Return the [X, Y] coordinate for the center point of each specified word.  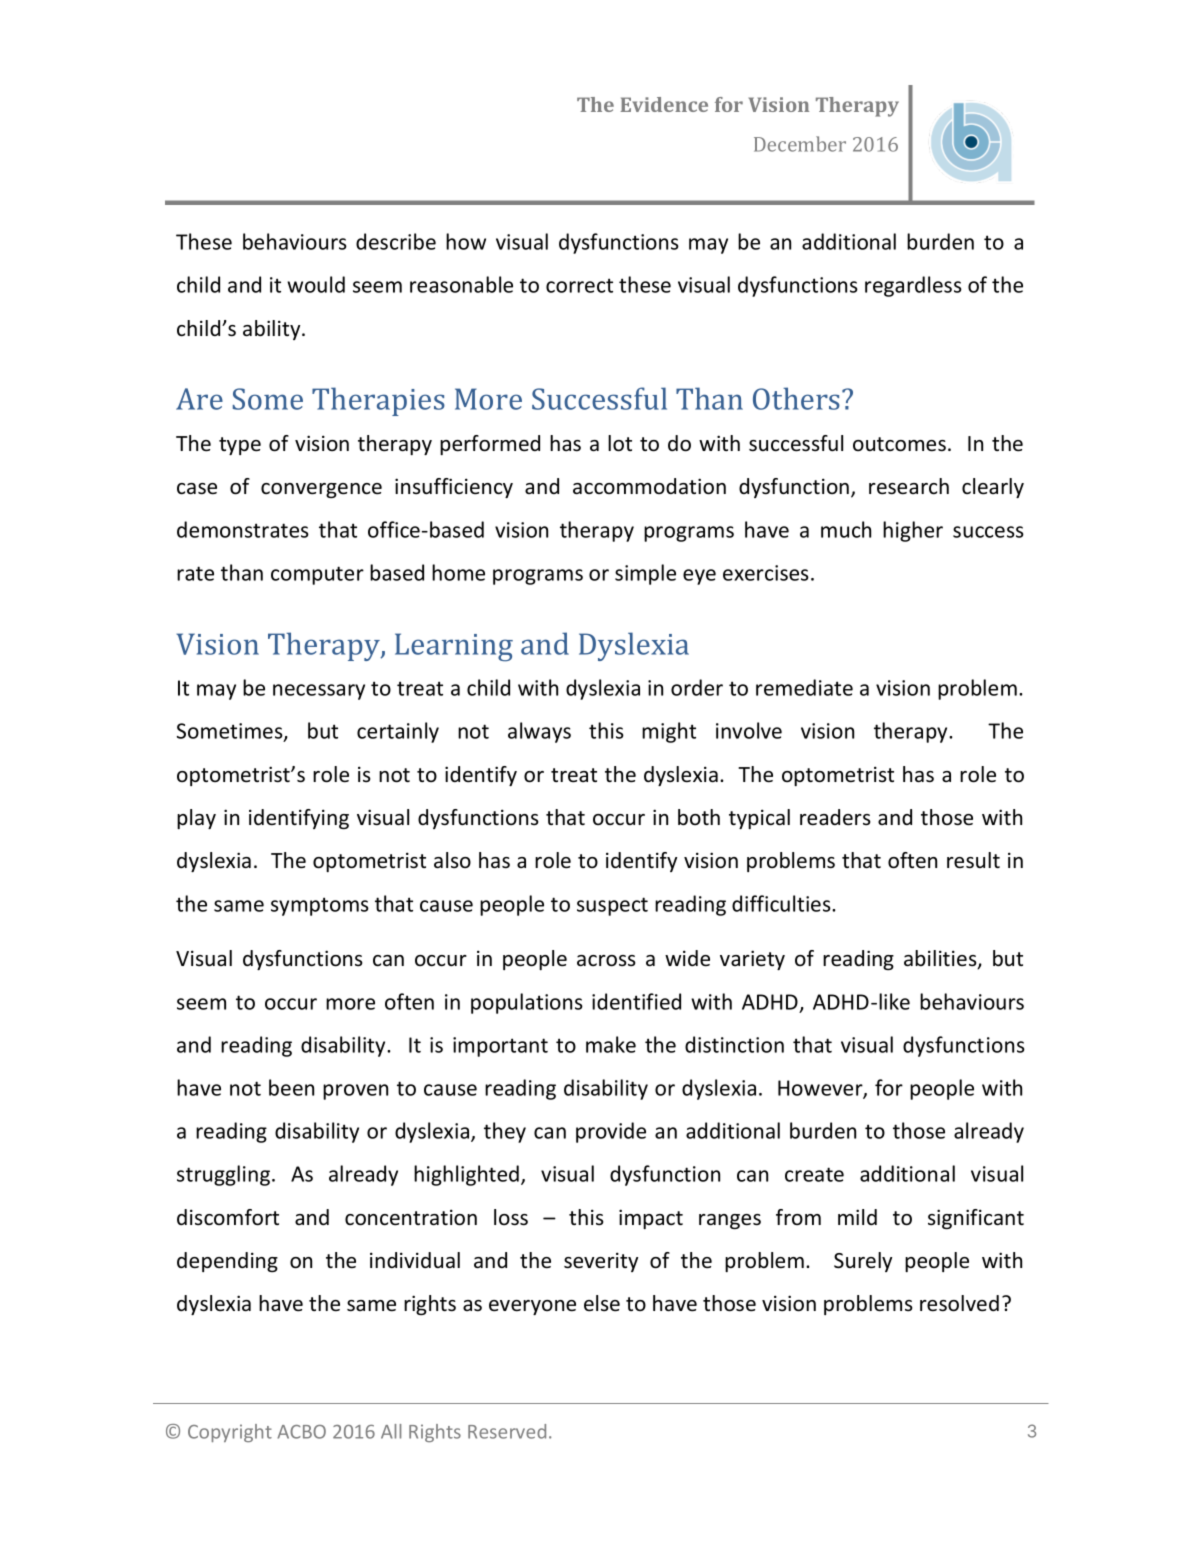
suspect [612, 906]
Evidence [664, 104]
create [814, 1174]
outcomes [899, 444]
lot [620, 443]
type [240, 446]
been [291, 1087]
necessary [319, 692]
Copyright [230, 1433]
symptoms [320, 906]
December [800, 144]
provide [611, 1132]
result [973, 860]
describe [396, 241]
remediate [804, 687]
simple [645, 574]
